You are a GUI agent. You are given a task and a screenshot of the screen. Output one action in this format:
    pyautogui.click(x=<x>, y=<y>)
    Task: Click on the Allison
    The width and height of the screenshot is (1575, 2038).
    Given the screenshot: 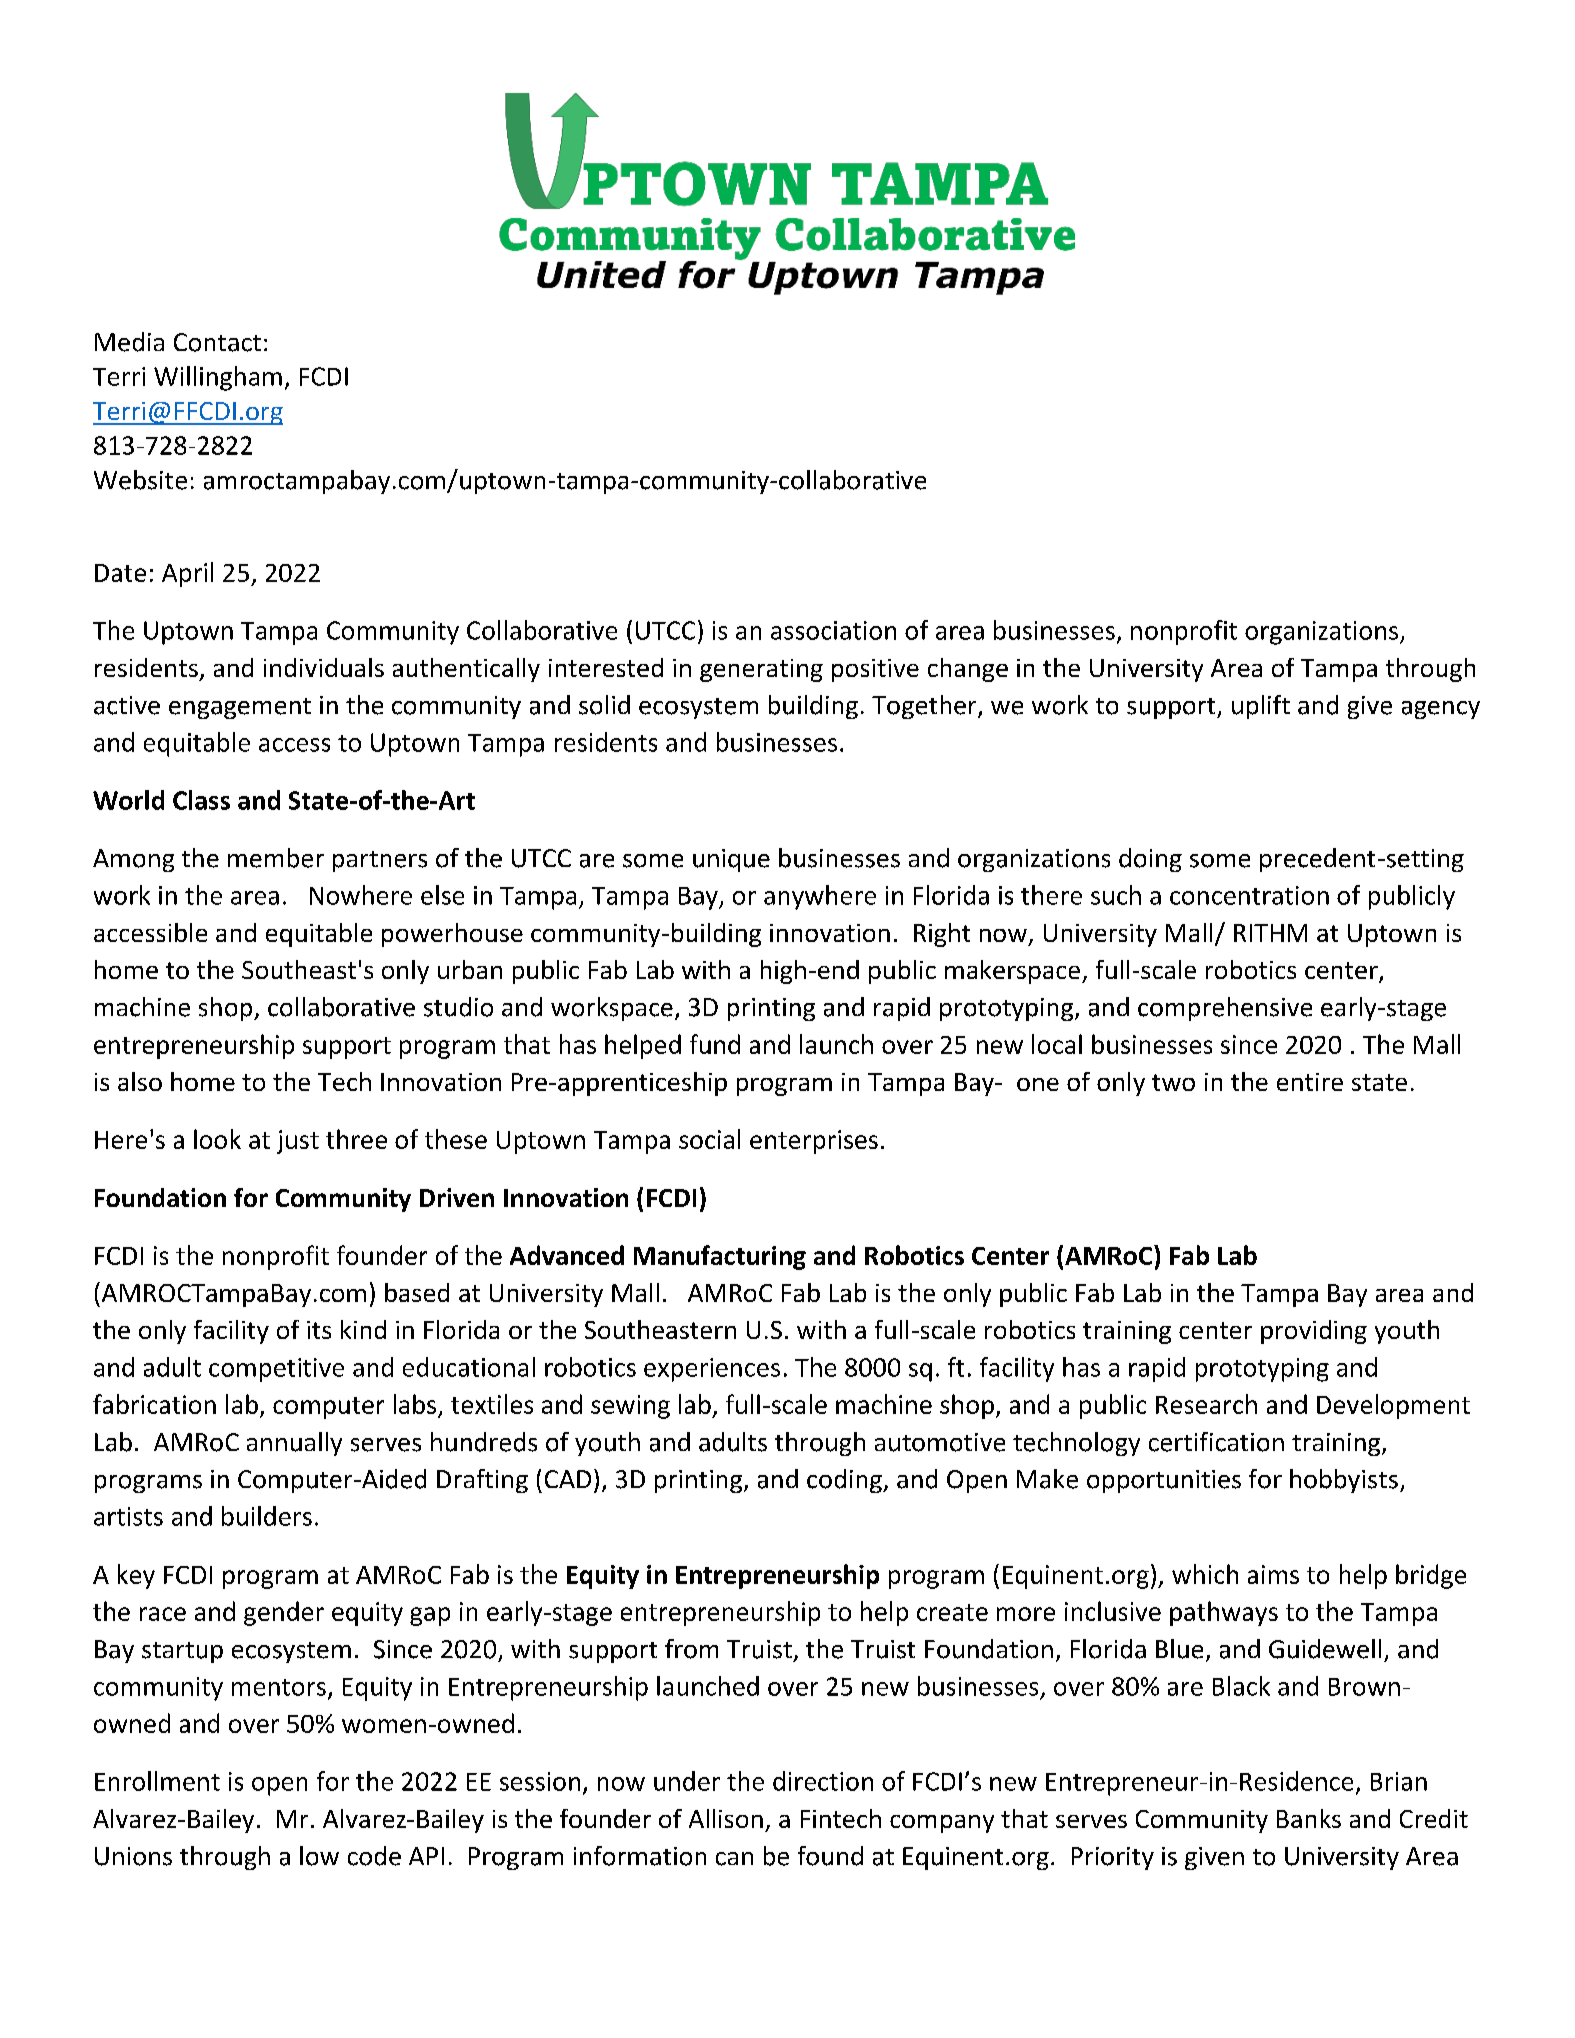 What is the action you would take?
    pyautogui.click(x=726, y=1818)
